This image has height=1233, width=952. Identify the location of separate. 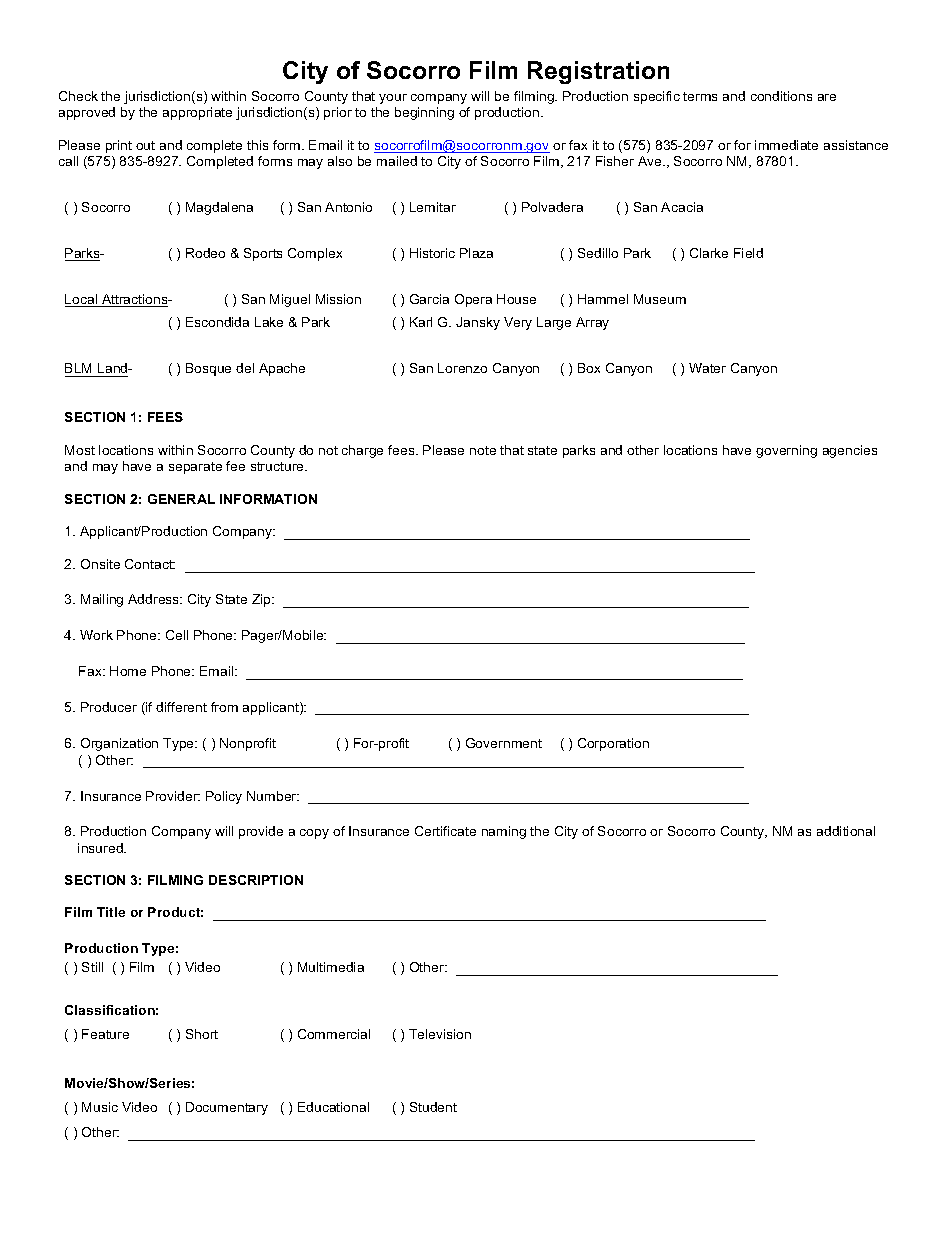
(195, 468).
